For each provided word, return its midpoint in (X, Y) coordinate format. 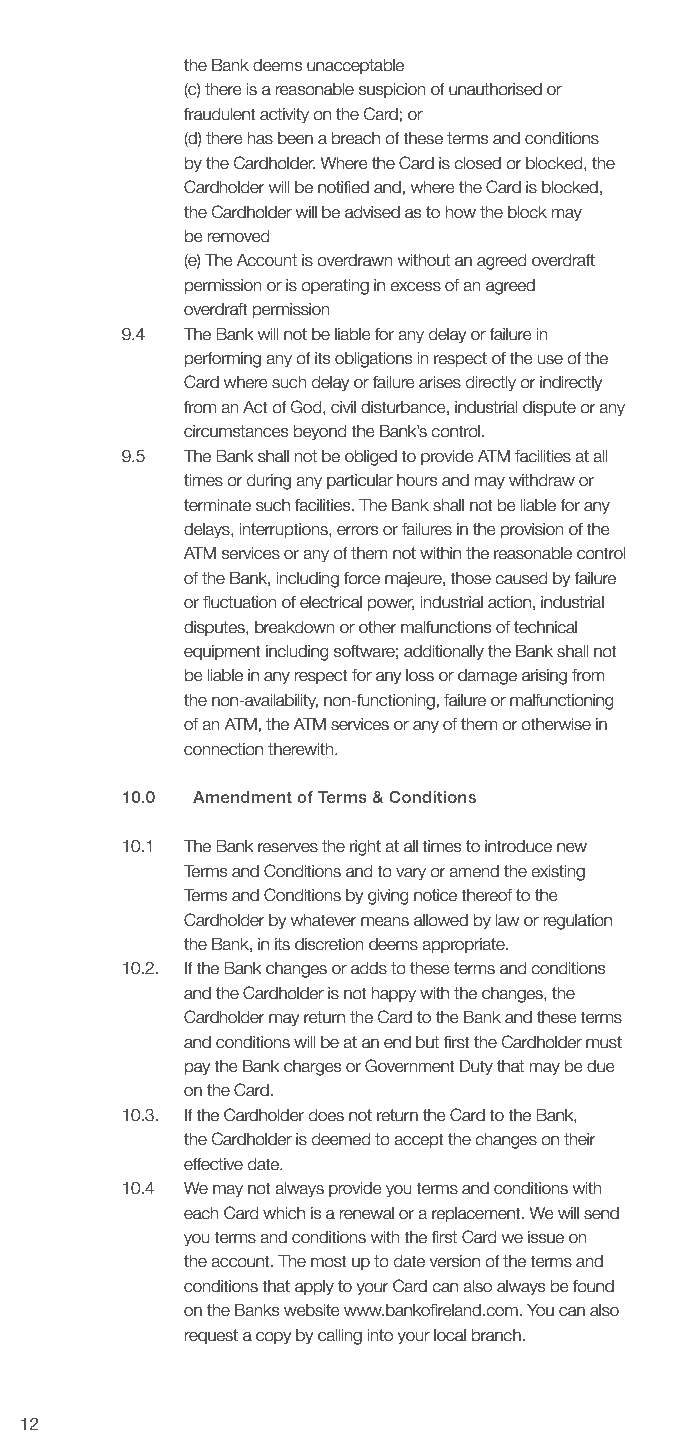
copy (273, 1338)
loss (420, 675)
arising (544, 677)
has (260, 138)
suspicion (392, 90)
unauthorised (495, 89)
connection (223, 749)
